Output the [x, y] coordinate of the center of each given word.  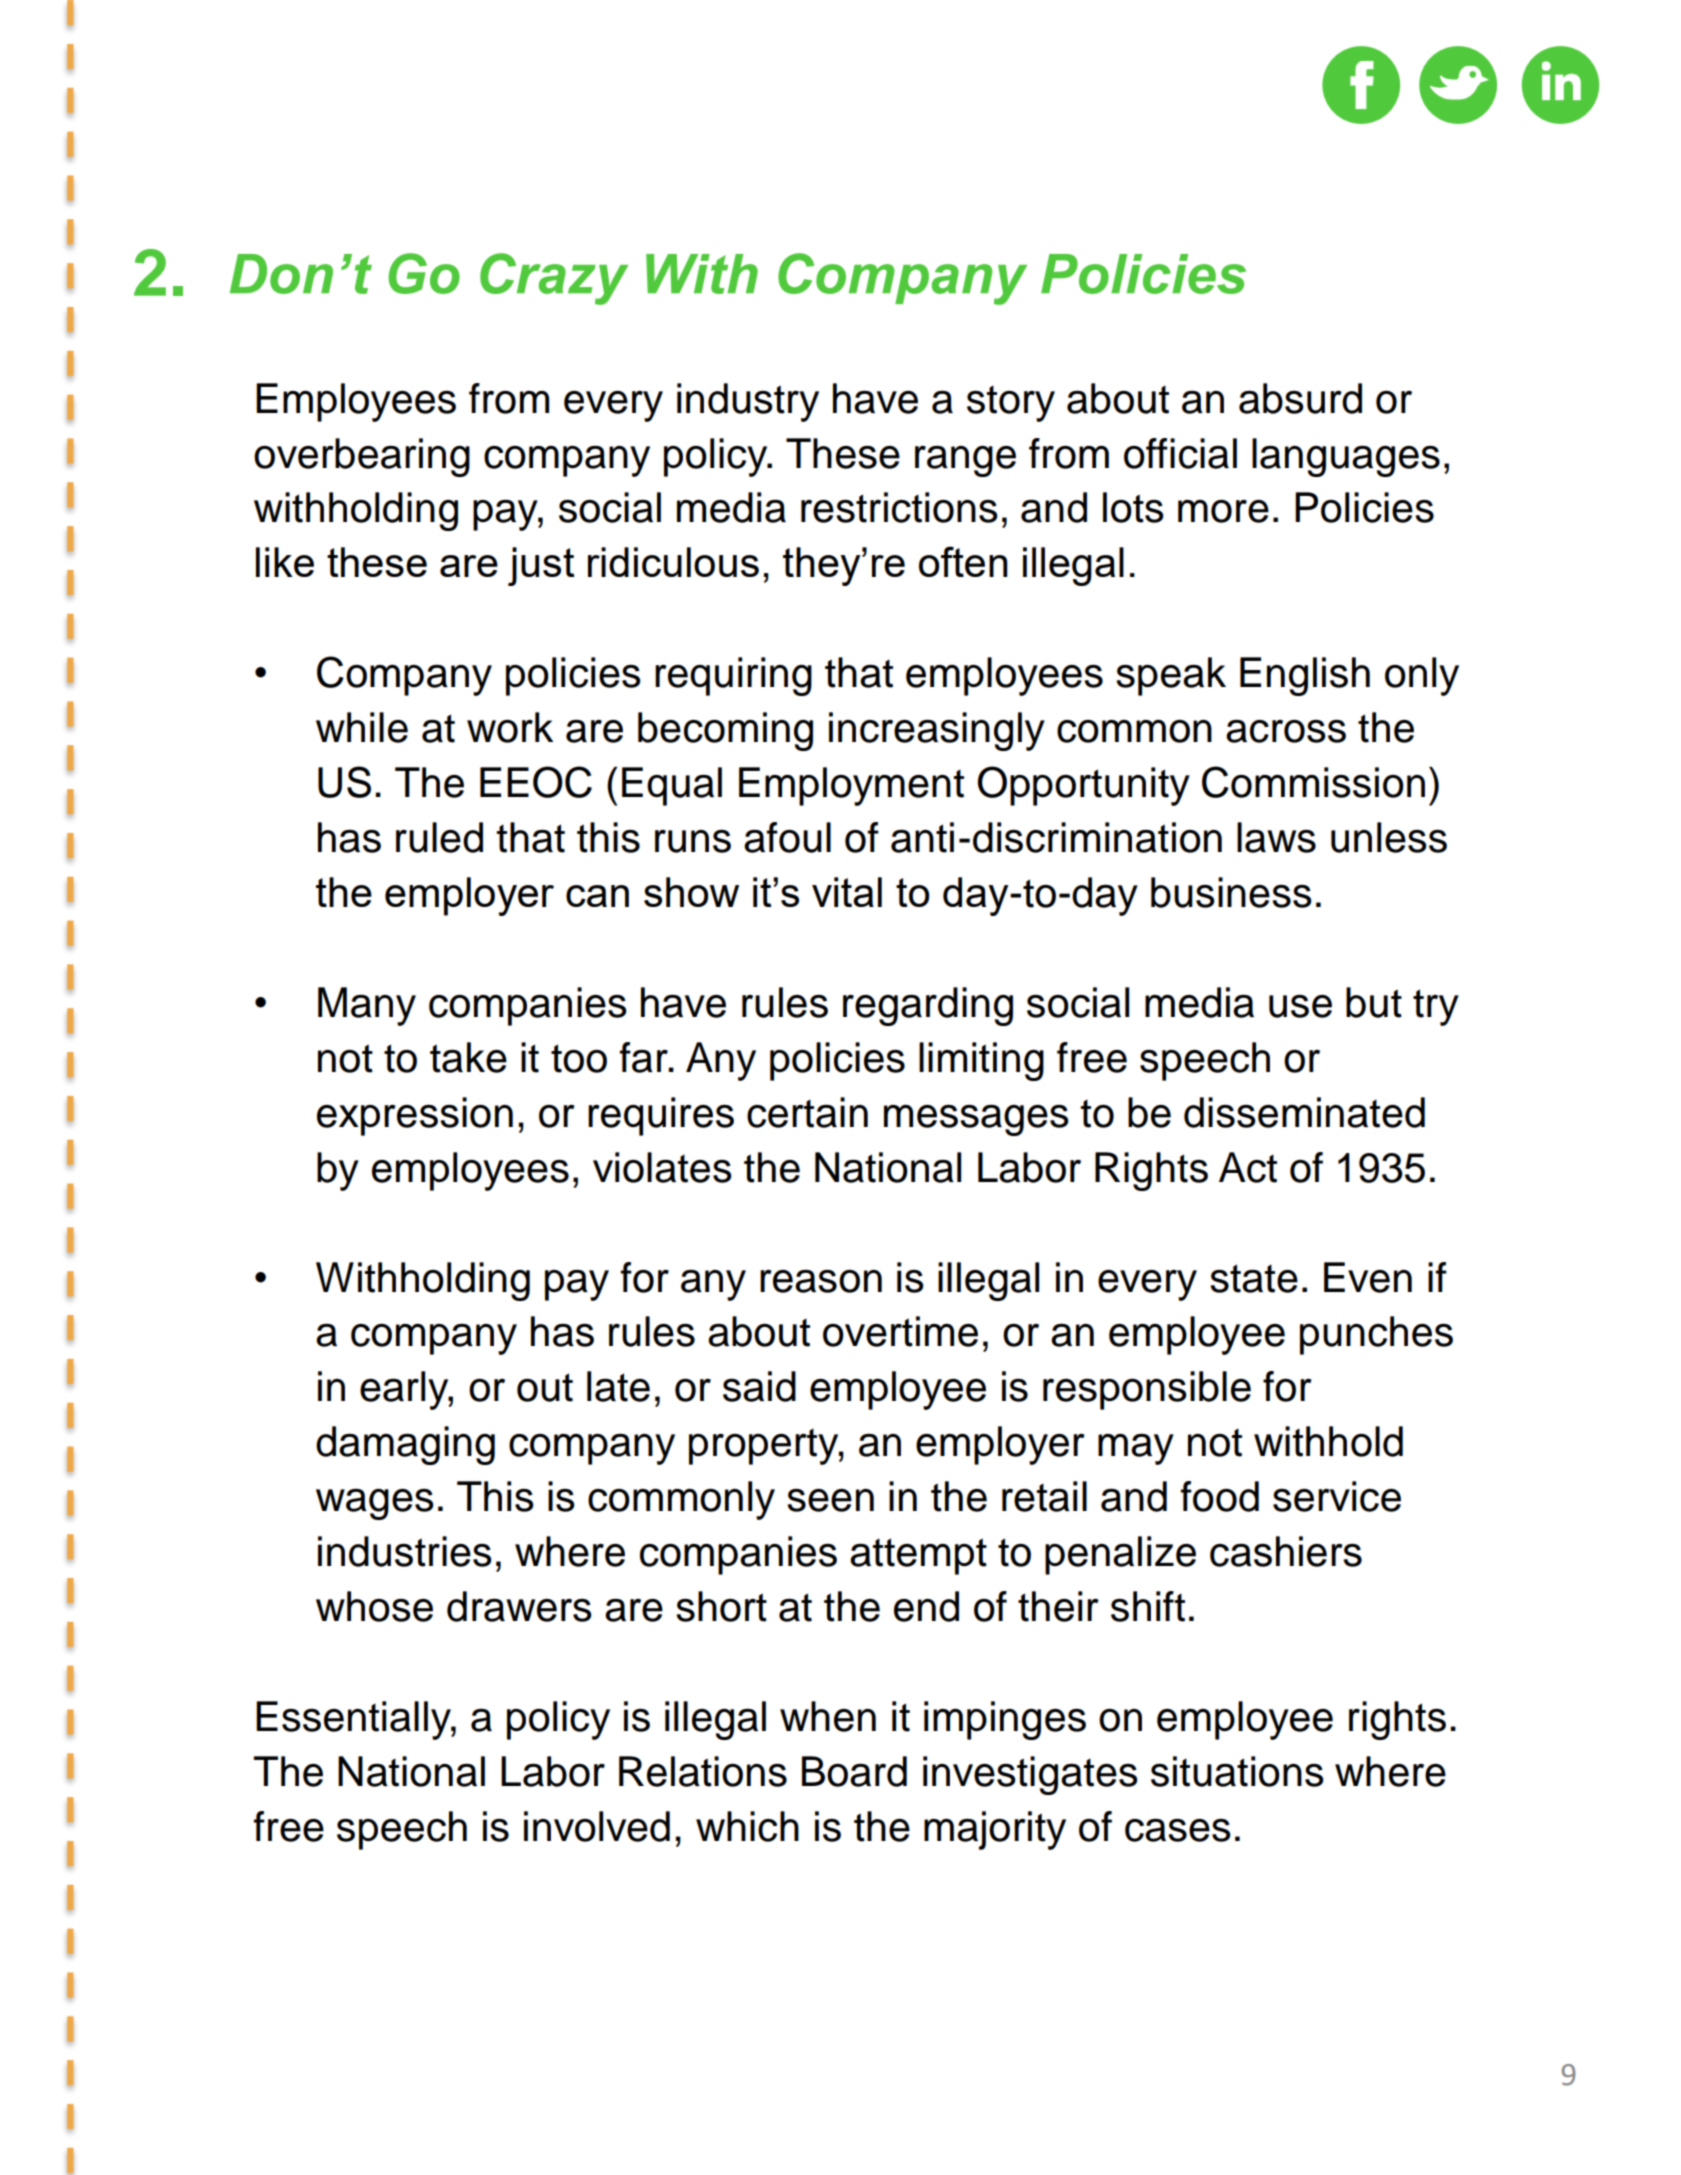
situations [1237, 1771]
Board [854, 1771]
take [468, 1057]
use [1300, 1006]
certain [807, 1112]
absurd [1300, 398]
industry [748, 402]
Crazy [554, 279]
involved [597, 1826]
